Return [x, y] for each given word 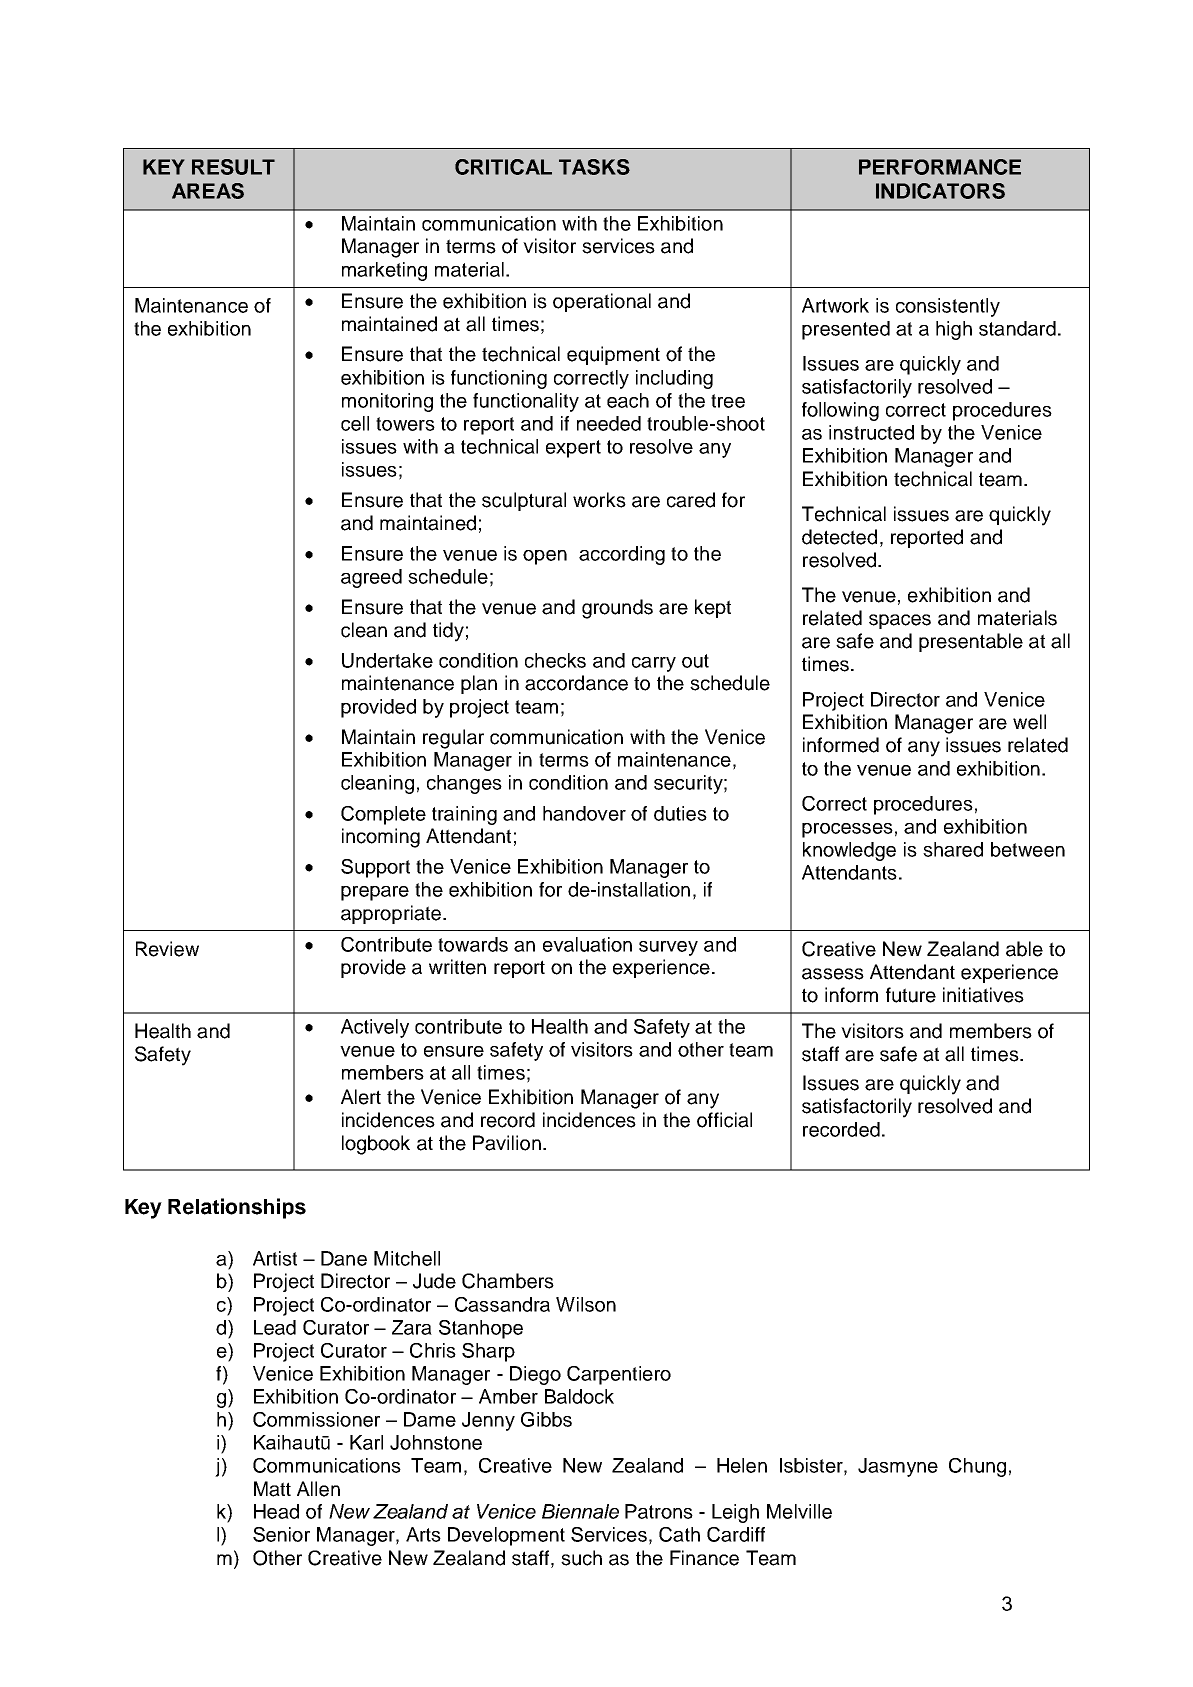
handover [584, 813]
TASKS [594, 167]
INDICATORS [940, 191]
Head [276, 1511]
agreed [371, 578]
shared [953, 849]
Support [375, 868]
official [724, 1120]
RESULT [233, 167]
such [581, 1558]
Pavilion [507, 1143]
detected [839, 537]
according [622, 555]
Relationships [237, 1208]
